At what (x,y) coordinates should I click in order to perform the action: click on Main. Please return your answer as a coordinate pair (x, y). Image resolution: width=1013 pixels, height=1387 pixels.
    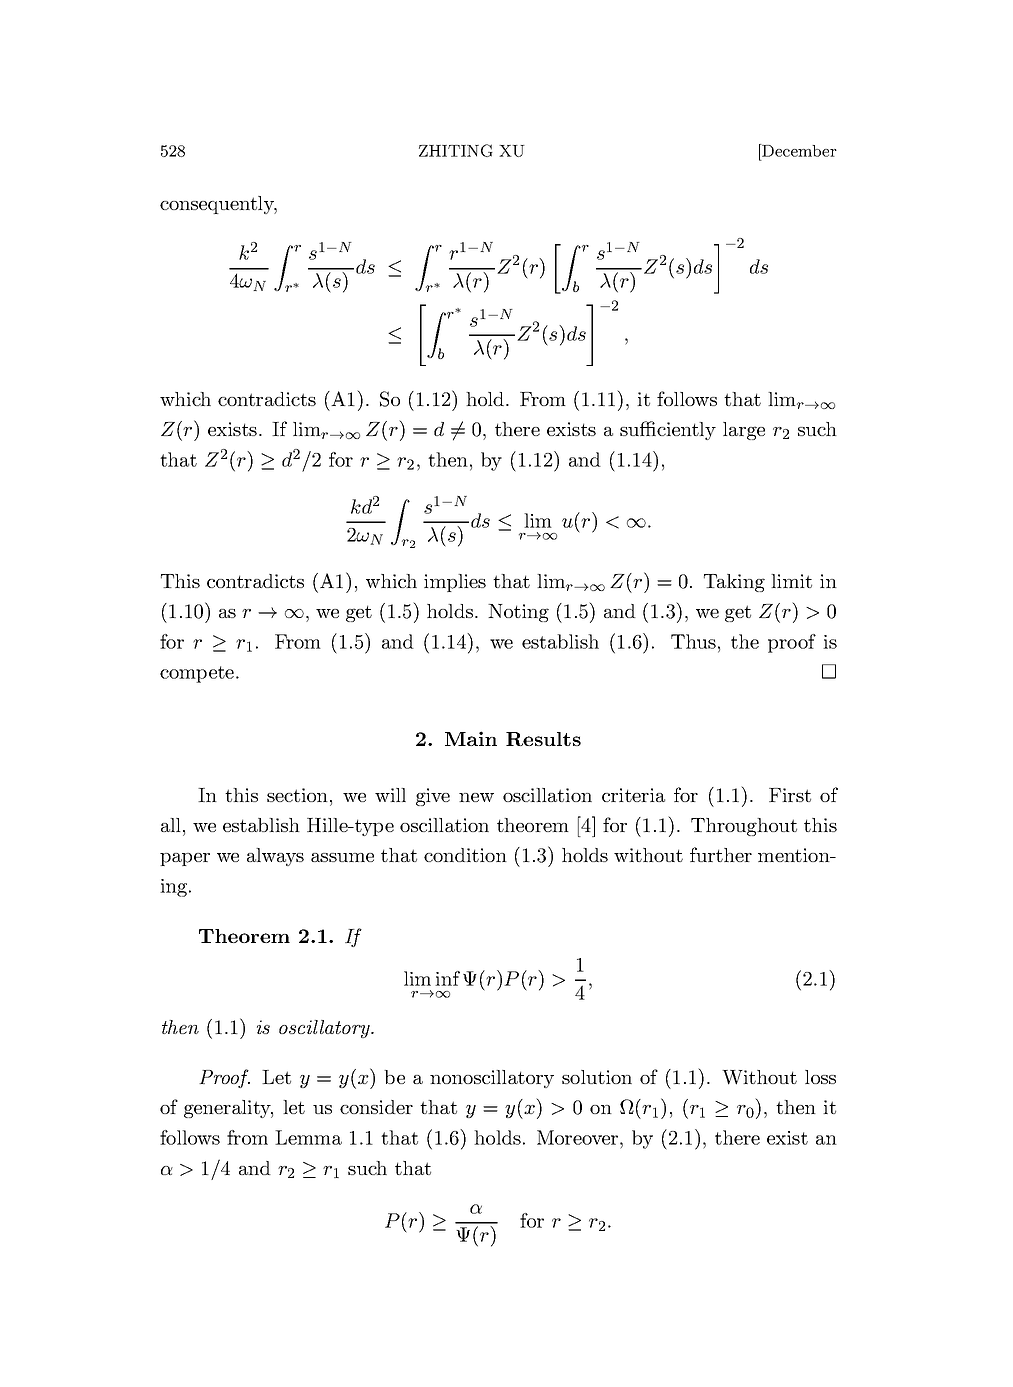
    Looking at the image, I should click on (471, 738).
